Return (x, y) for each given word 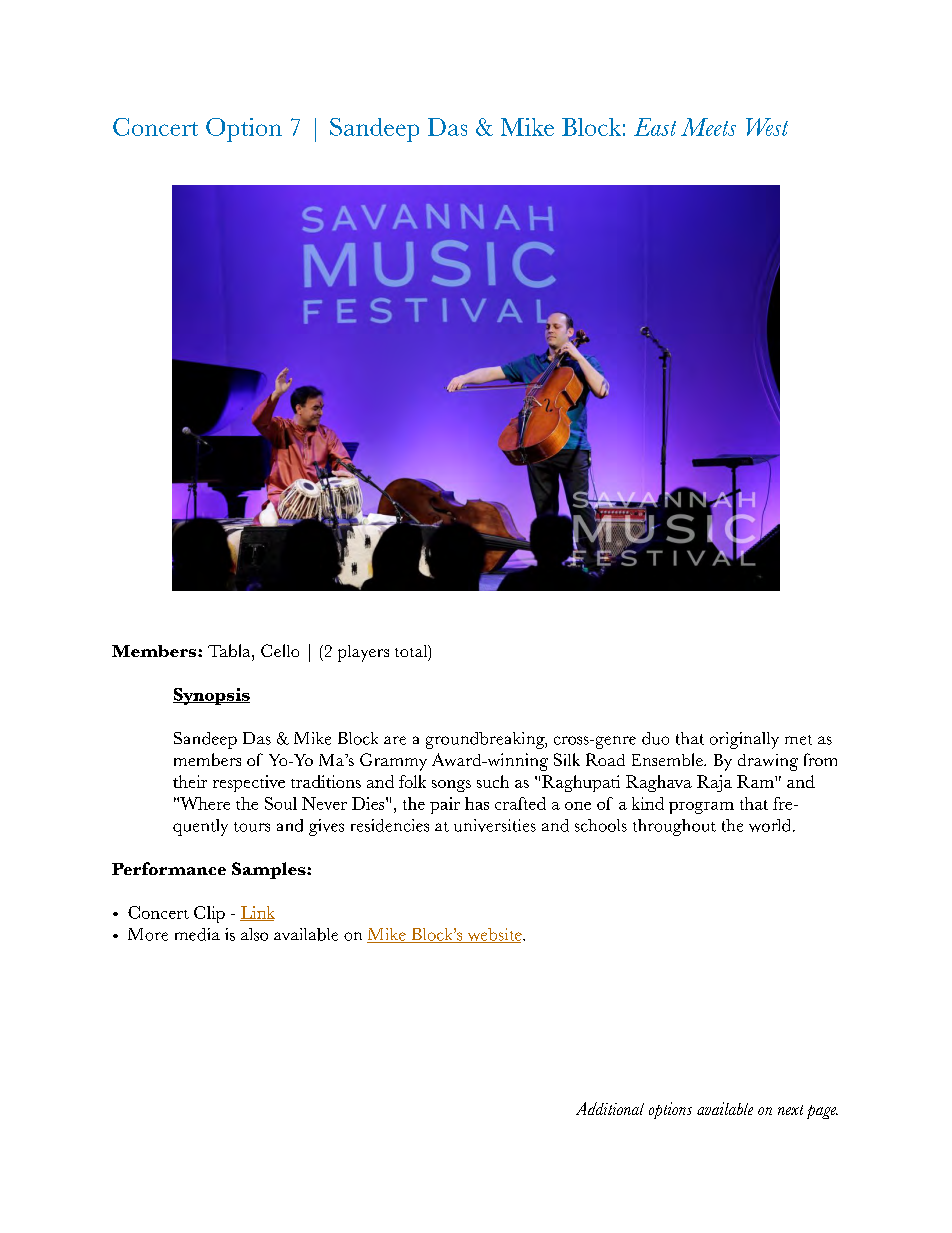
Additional (610, 1108)
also (254, 934)
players (363, 653)
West (767, 127)
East (655, 127)
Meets (708, 127)
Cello (280, 650)
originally (744, 740)
